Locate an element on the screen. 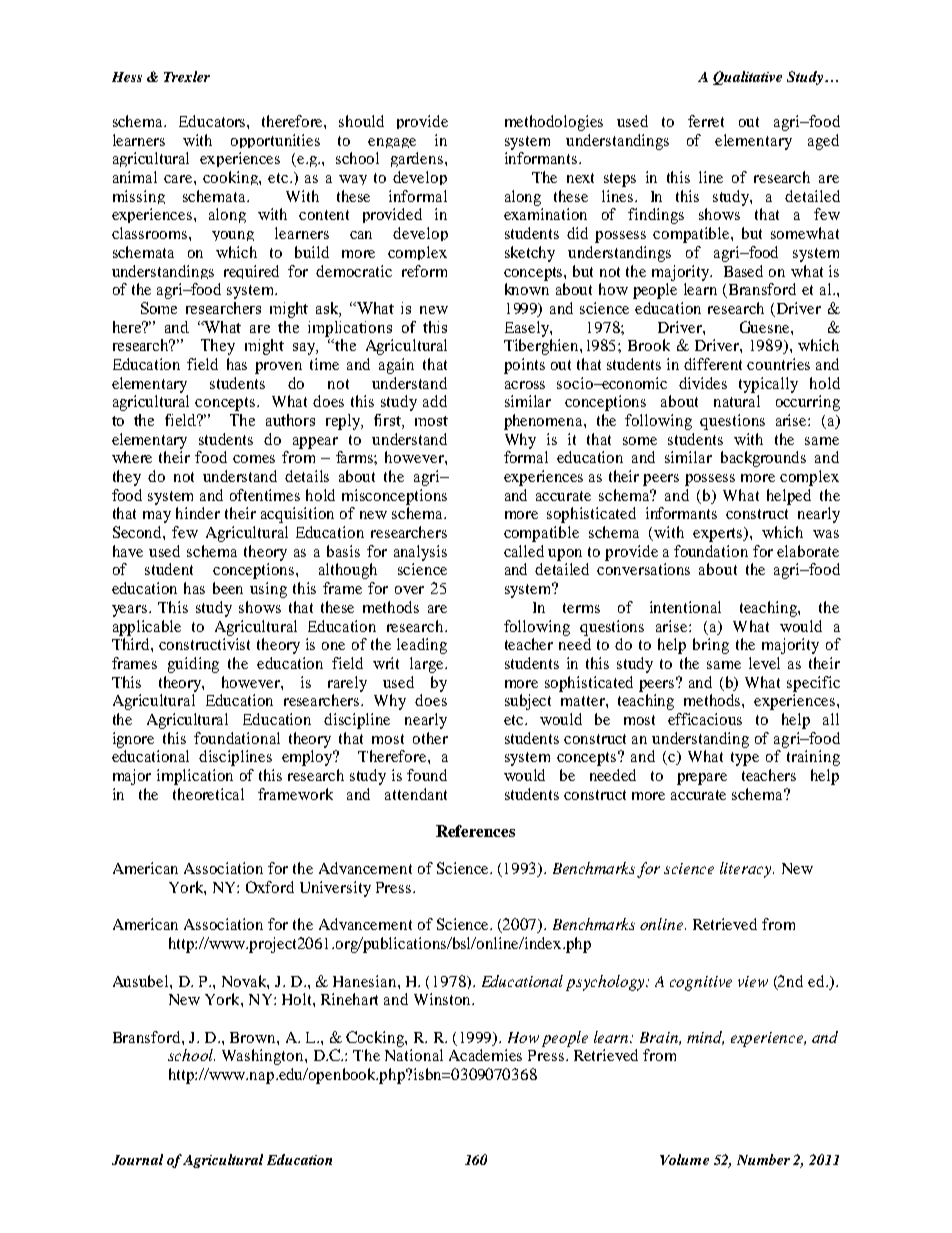  been is located at coordinates (228, 588).
